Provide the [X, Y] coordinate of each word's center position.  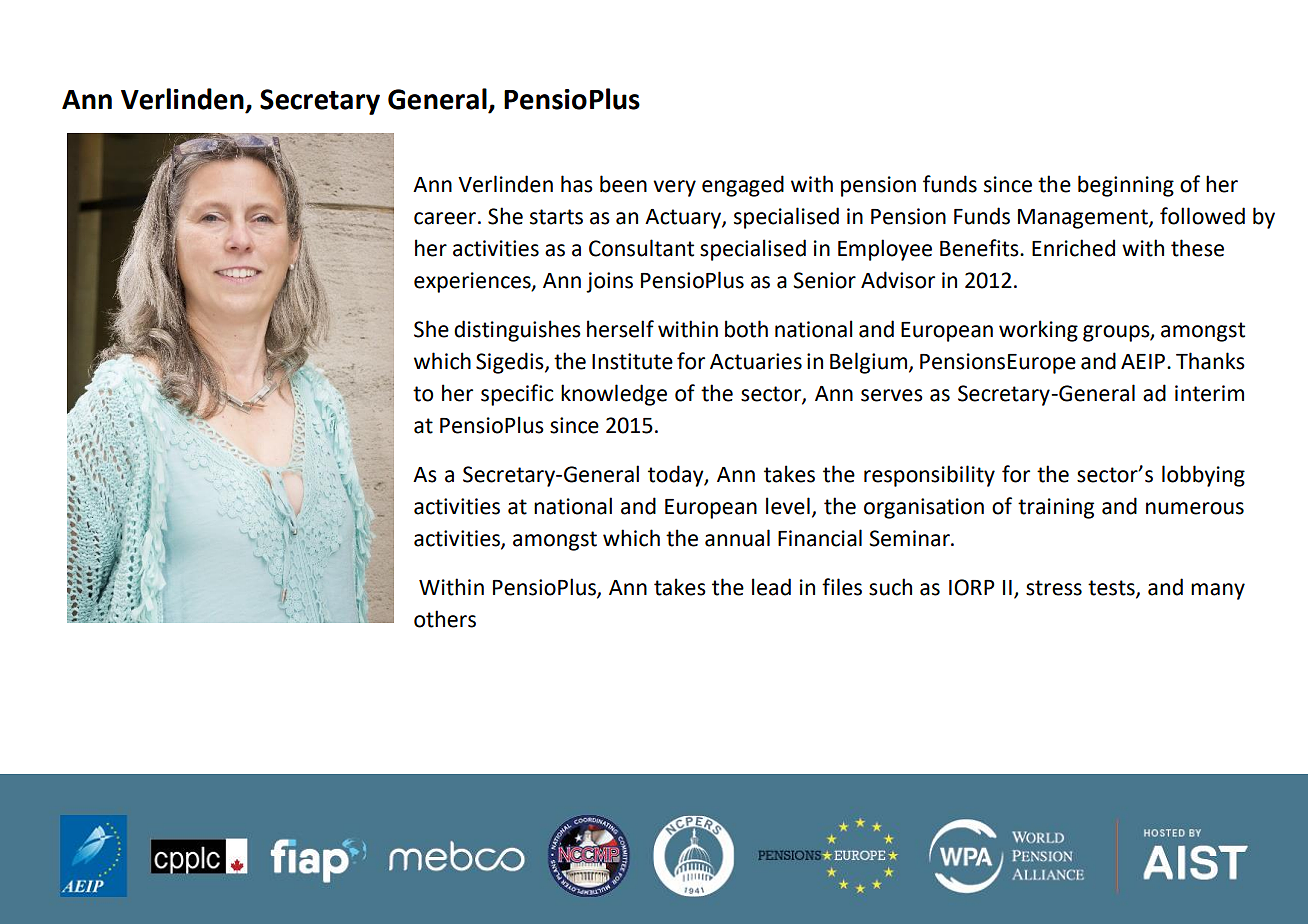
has [577, 184]
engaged [743, 186]
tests [1112, 589]
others [445, 619]
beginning [1126, 186]
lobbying [1203, 476]
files [842, 587]
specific [517, 395]
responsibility [929, 476]
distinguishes [517, 331]
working [1038, 331]
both [746, 329]
